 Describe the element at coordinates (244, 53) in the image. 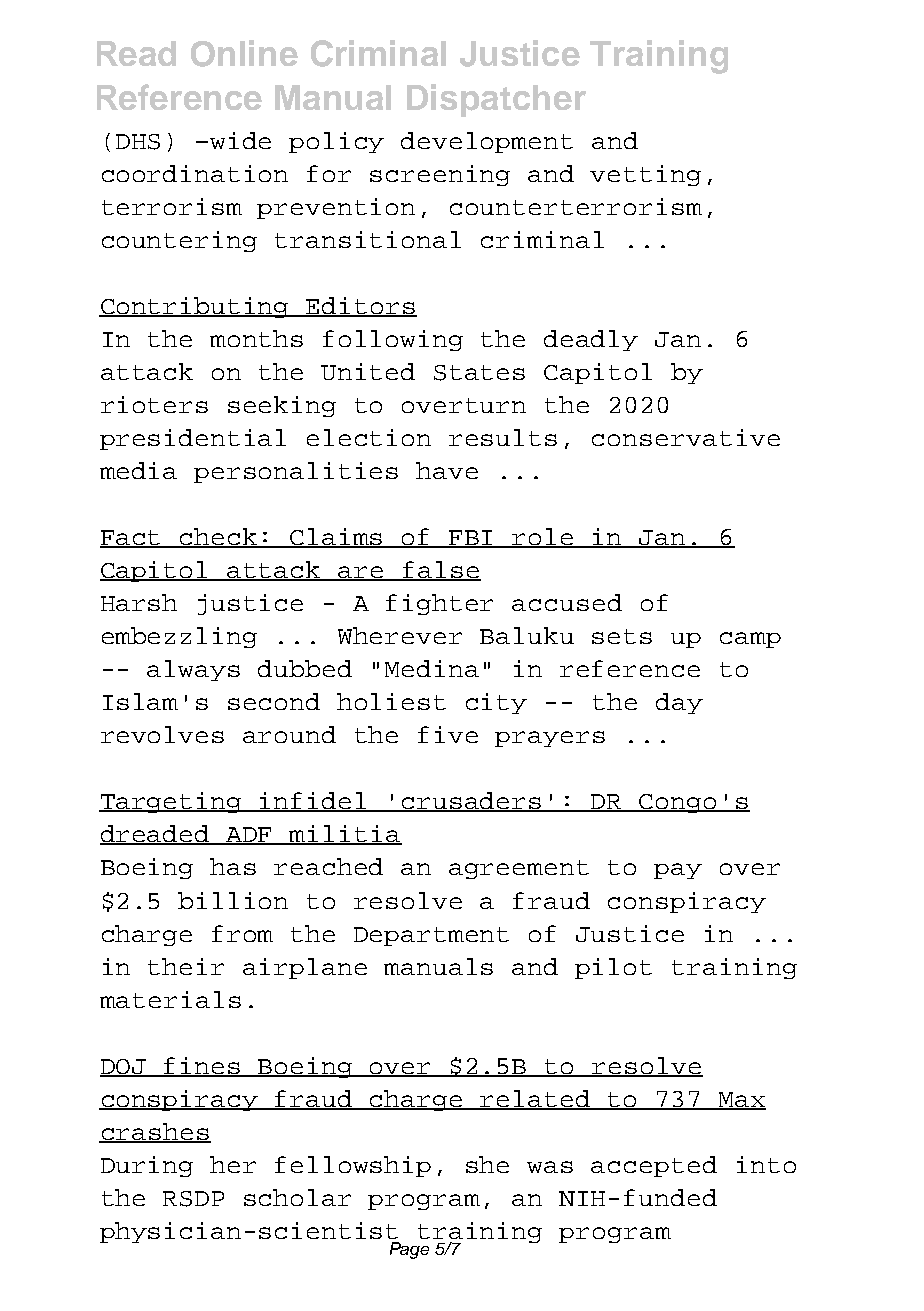

I see `Online` at that location.
